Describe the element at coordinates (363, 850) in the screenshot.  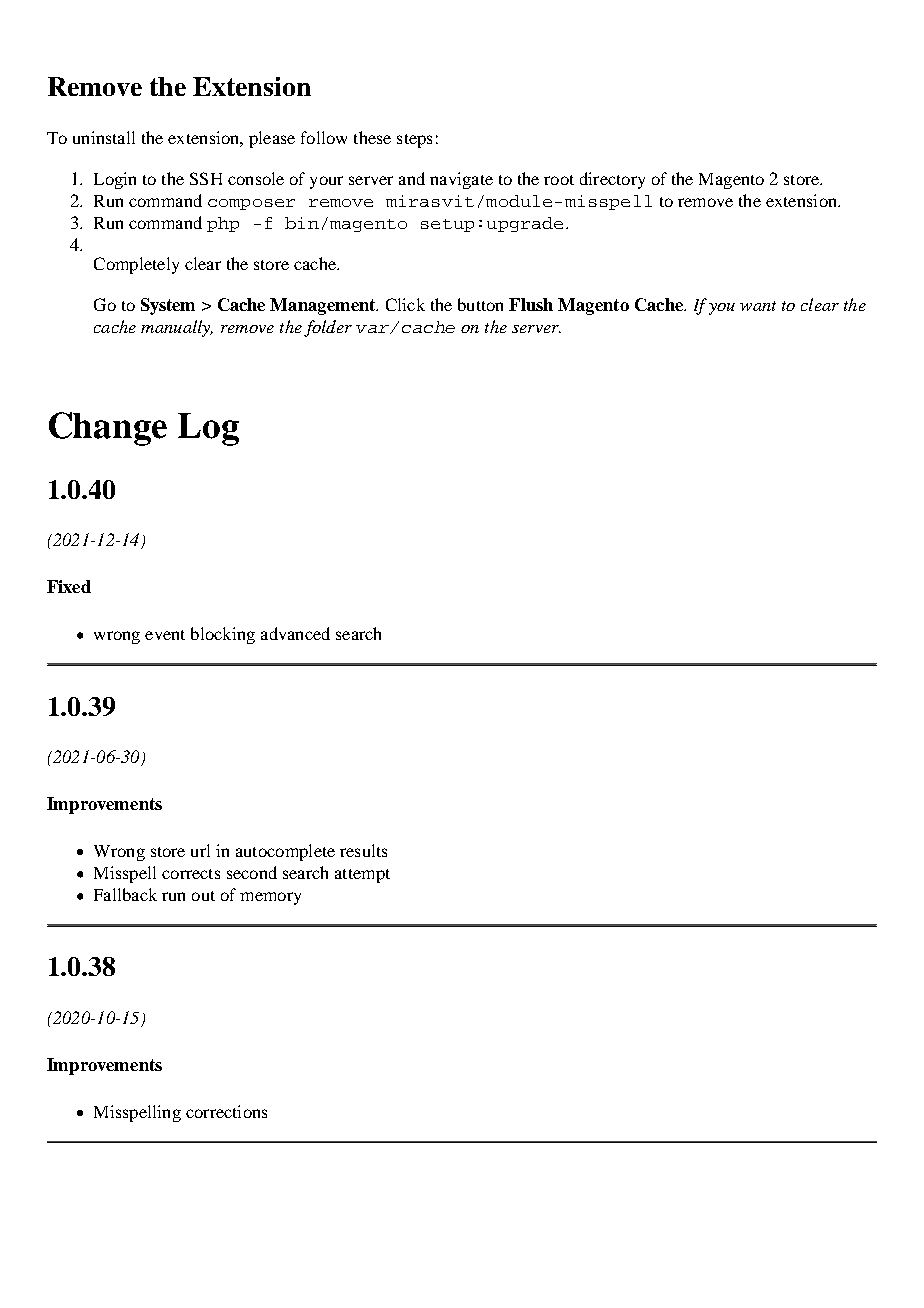
I see `results` at that location.
